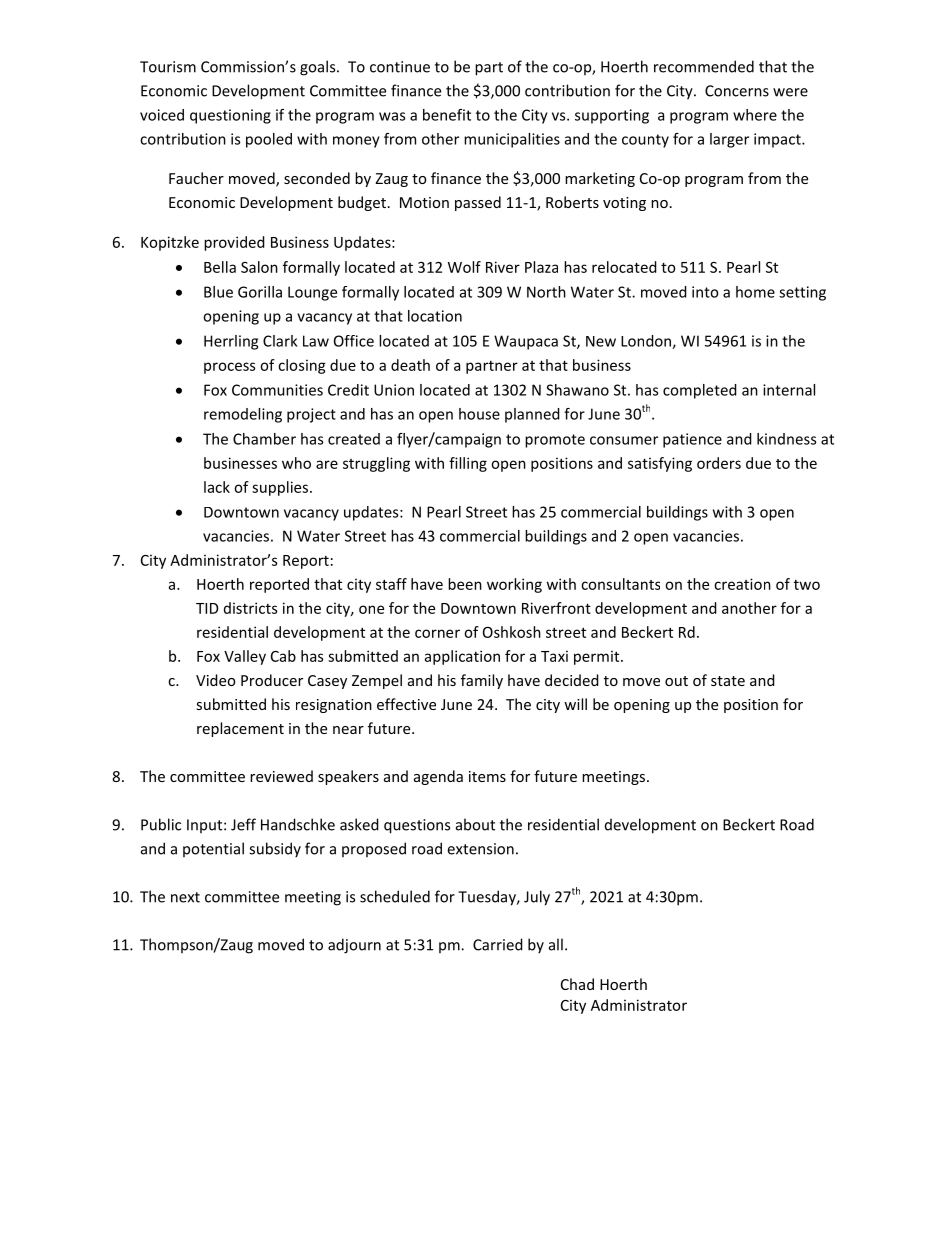 The image size is (952, 1233). What do you see at coordinates (217, 487) in the document?
I see `lack` at bounding box center [217, 487].
